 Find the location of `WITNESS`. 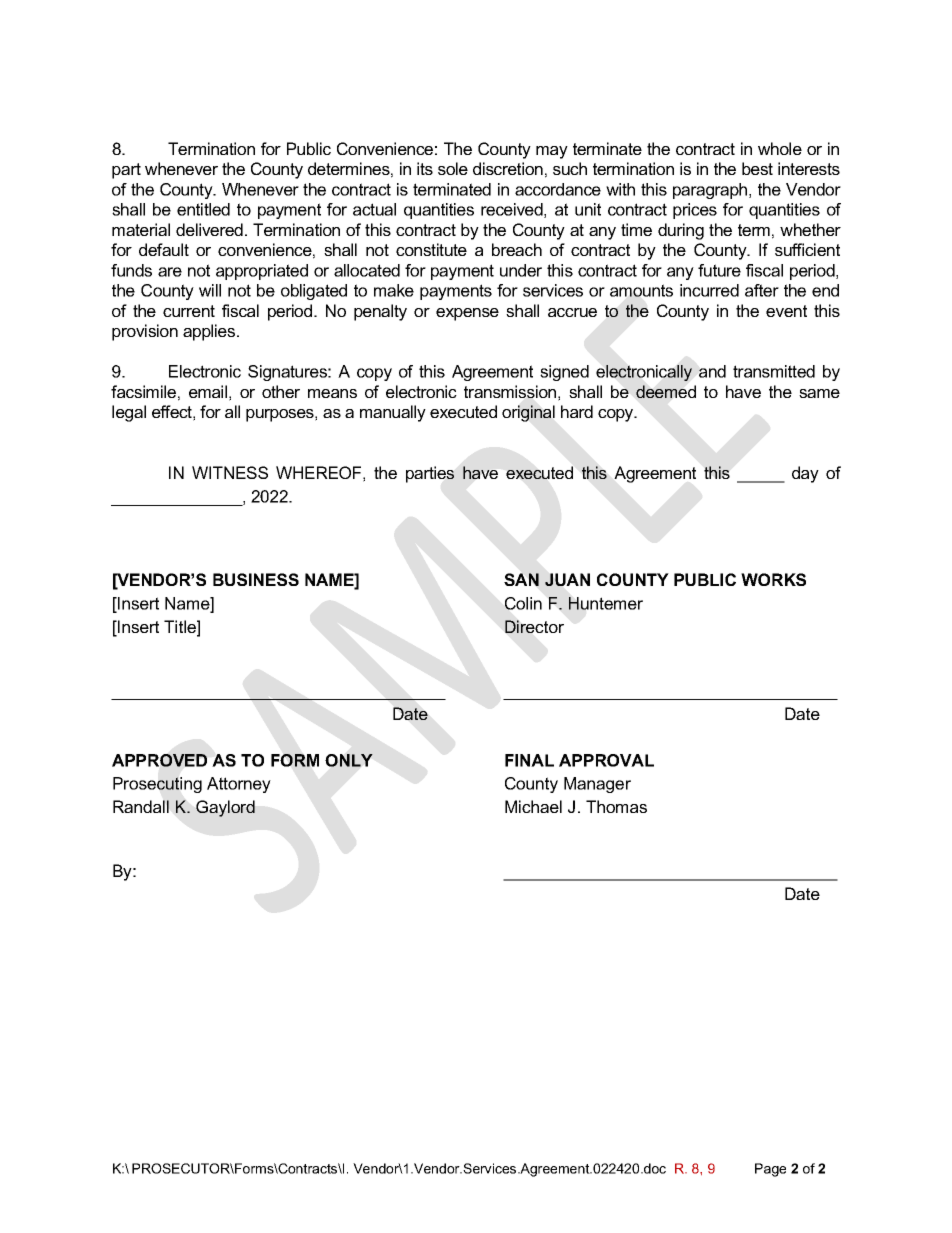

WITNESS is located at coordinates (230, 472).
